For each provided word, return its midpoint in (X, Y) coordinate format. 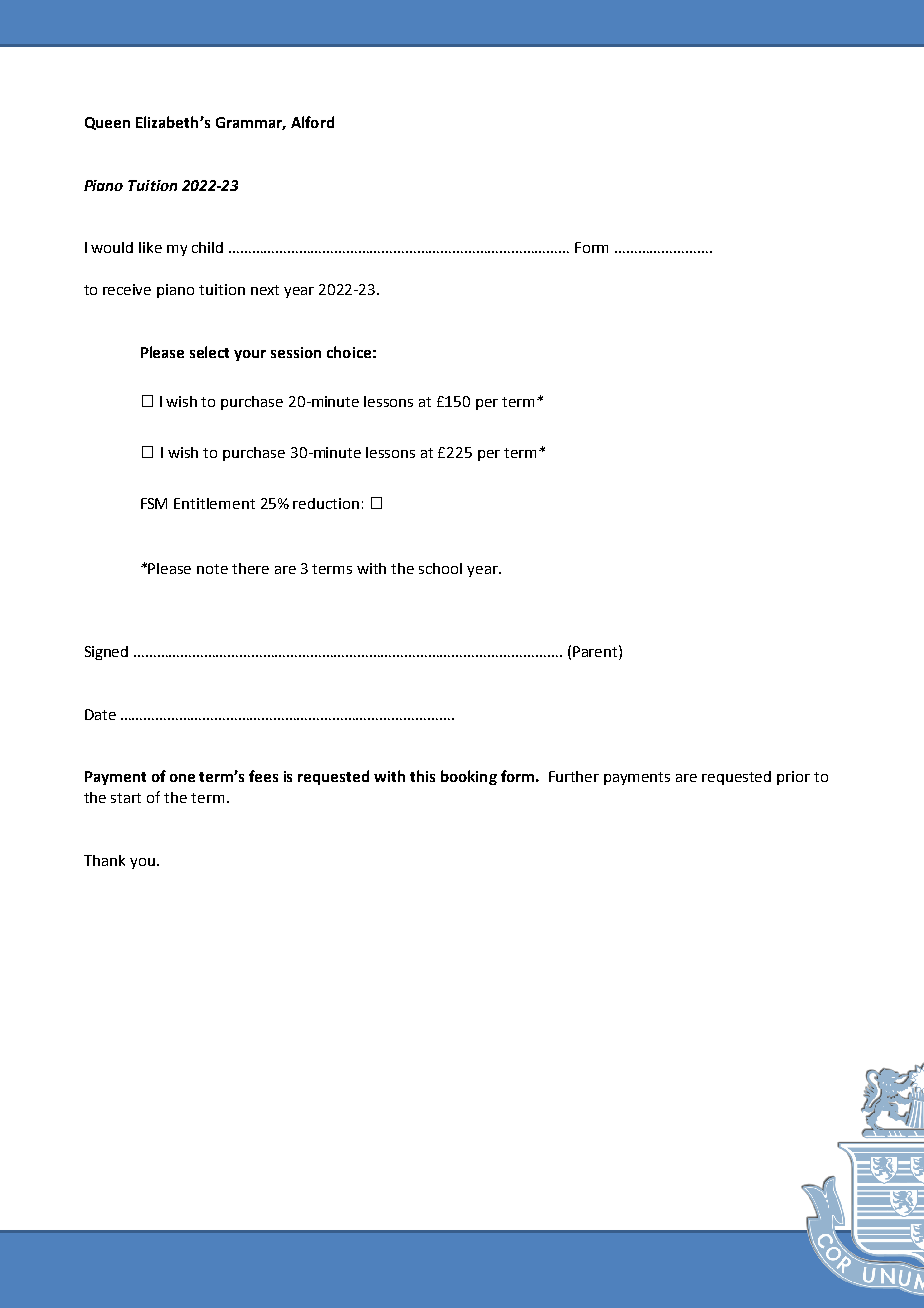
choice (349, 352)
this (422, 776)
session (296, 352)
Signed (106, 653)
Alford (312, 122)
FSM (154, 503)
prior (793, 778)
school (440, 568)
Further (574, 776)
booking (469, 777)
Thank (104, 860)
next (265, 290)
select (209, 352)
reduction (326, 503)
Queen (107, 123)
